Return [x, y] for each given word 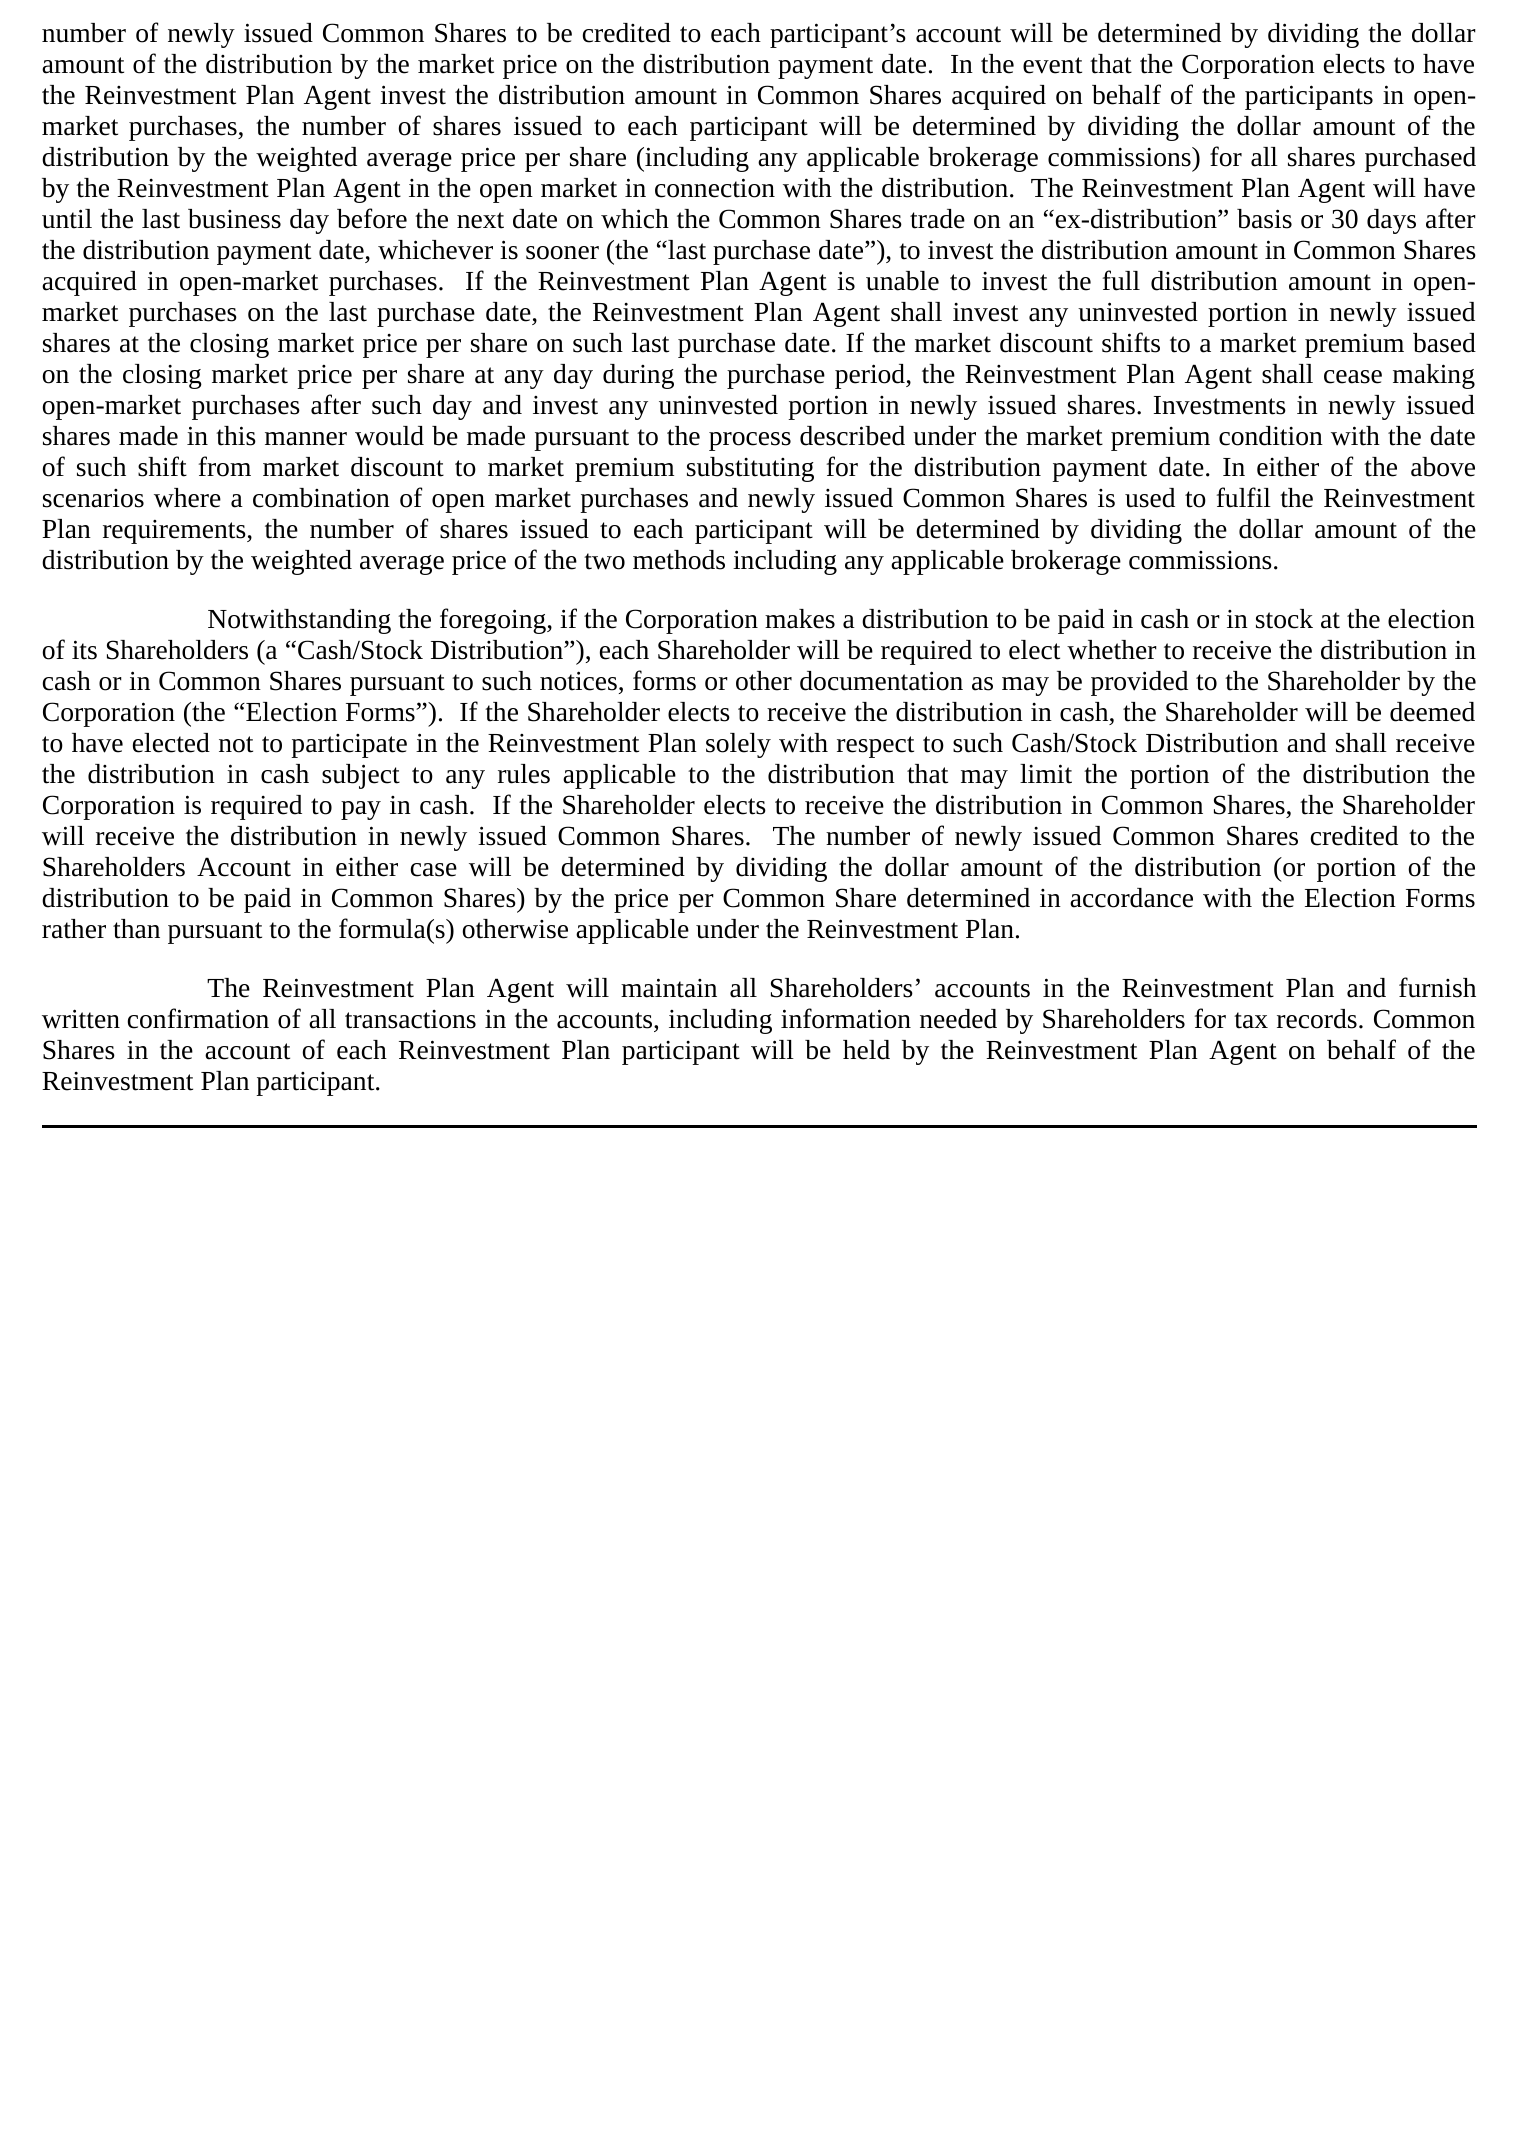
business [234, 219]
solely [738, 745]
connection [715, 188]
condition [1271, 436]
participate [349, 746]
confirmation [198, 1018]
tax [1251, 1020]
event [1052, 65]
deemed [1432, 712]
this [236, 436]
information [846, 1018]
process [750, 441]
